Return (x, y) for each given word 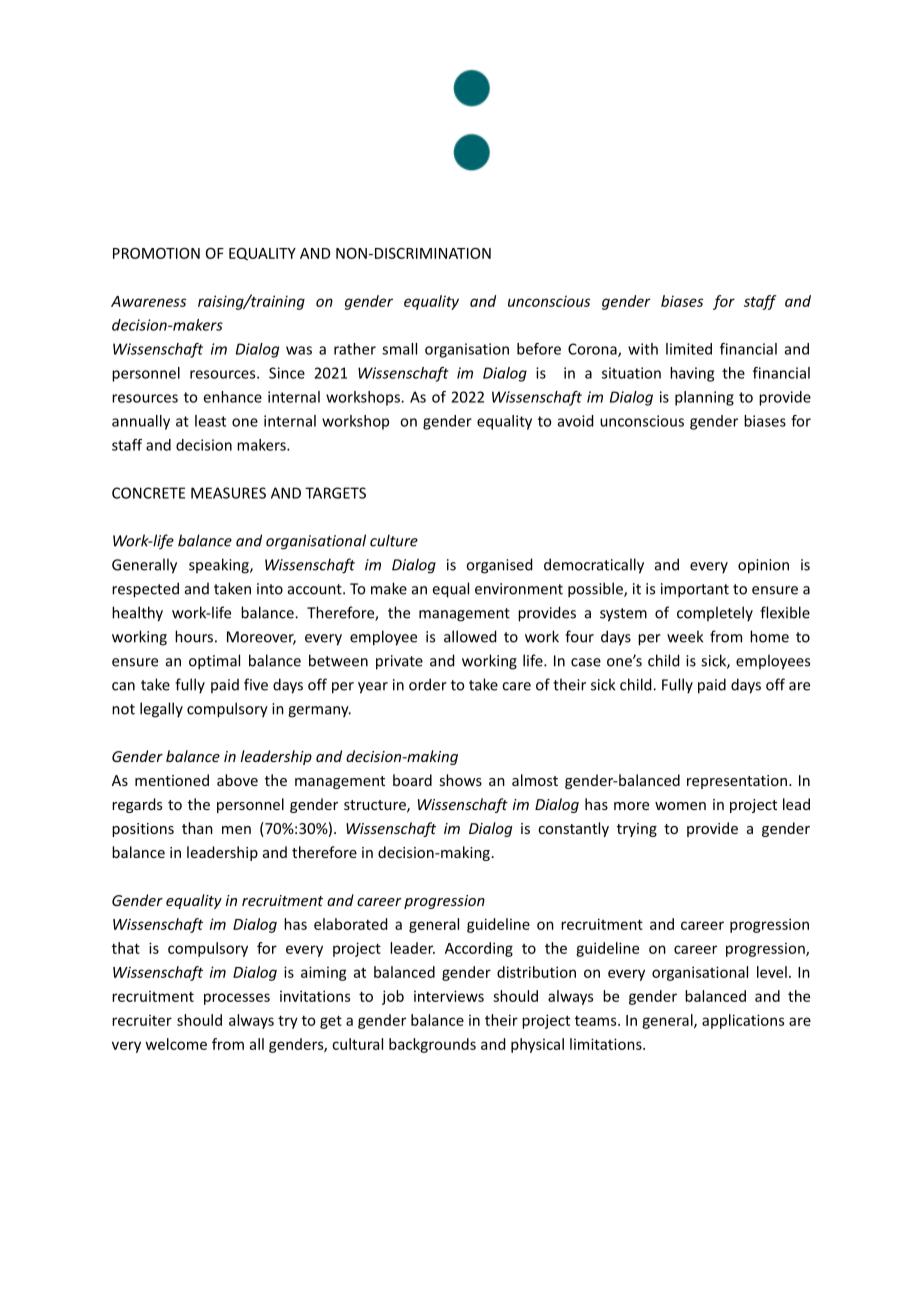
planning (704, 398)
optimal (214, 662)
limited (689, 349)
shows (460, 780)
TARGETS (335, 493)
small (399, 349)
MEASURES (228, 493)
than (197, 828)
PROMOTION (156, 253)
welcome (176, 1044)
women (680, 806)
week (685, 636)
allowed (470, 636)
